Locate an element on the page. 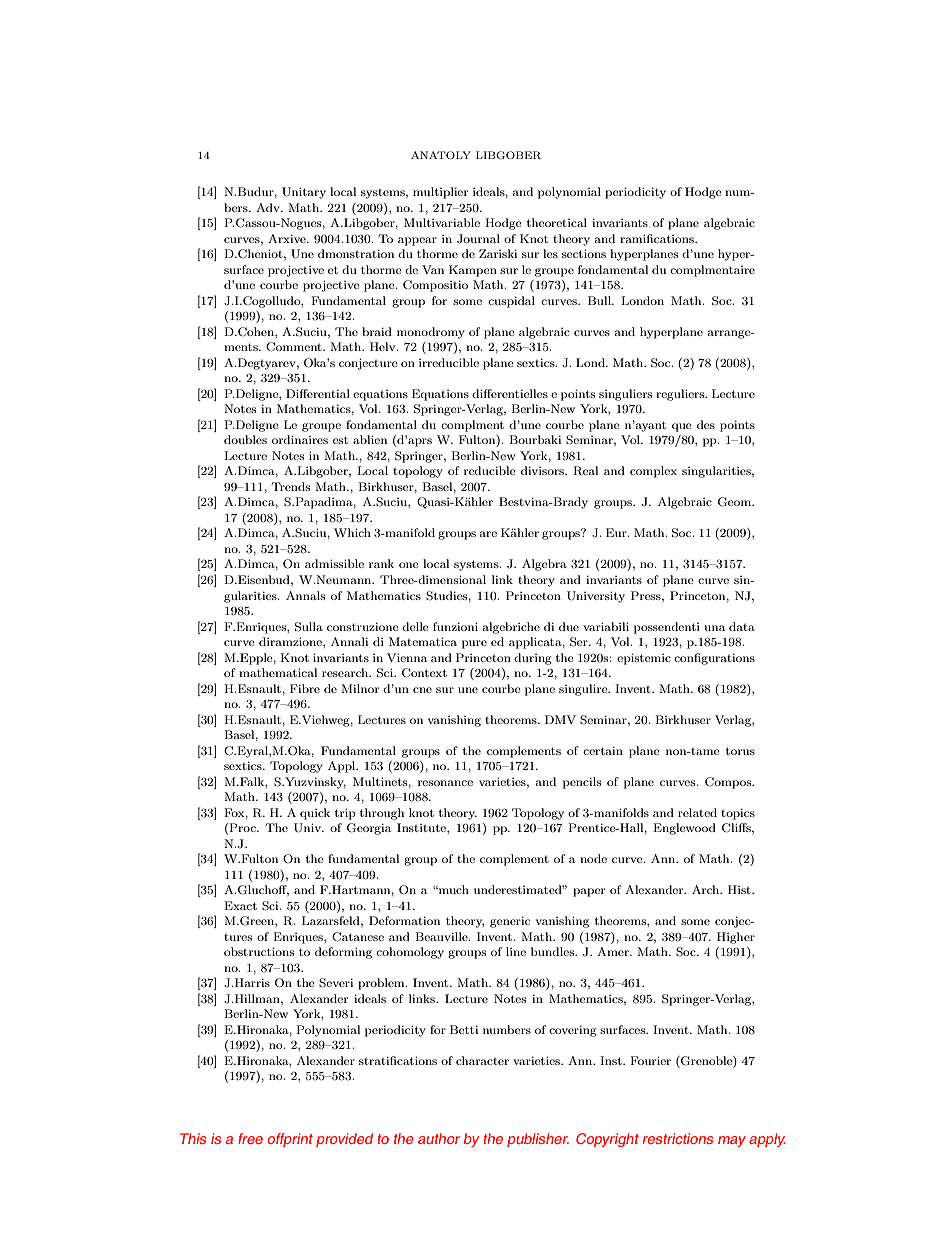 The image size is (952, 1233). multiplier is located at coordinates (440, 193).
